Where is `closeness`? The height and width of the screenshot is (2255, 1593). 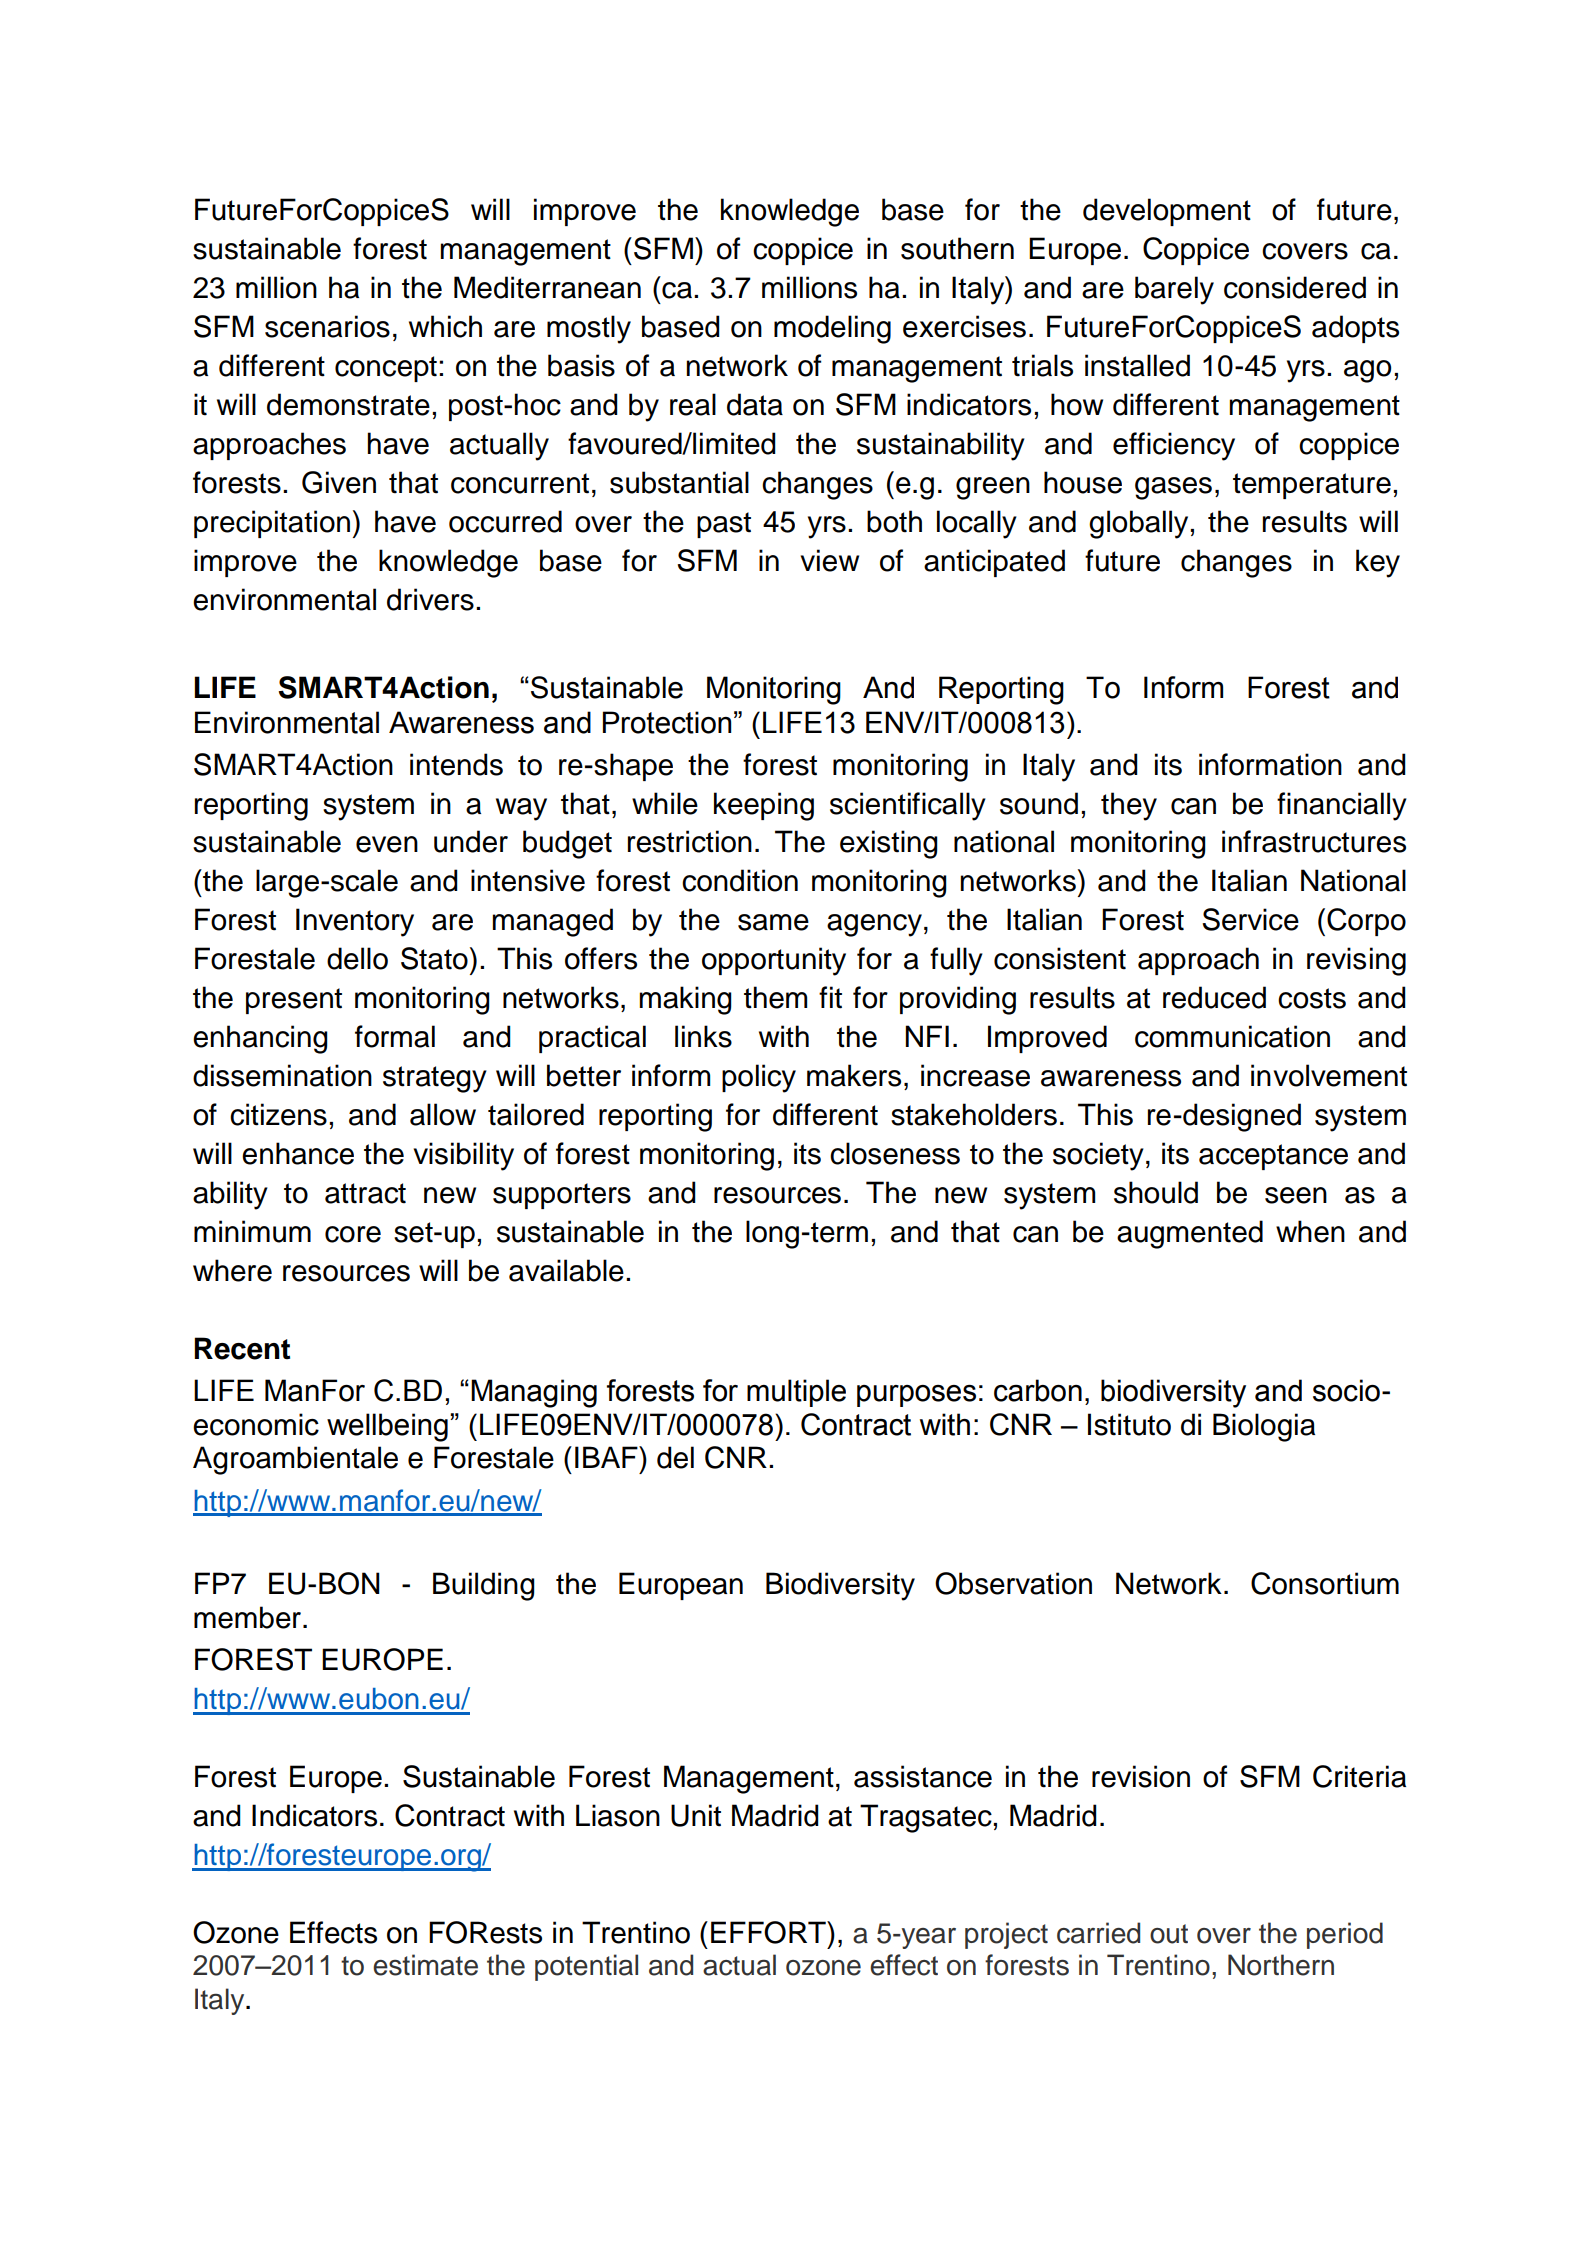 closeness is located at coordinates (895, 1153).
